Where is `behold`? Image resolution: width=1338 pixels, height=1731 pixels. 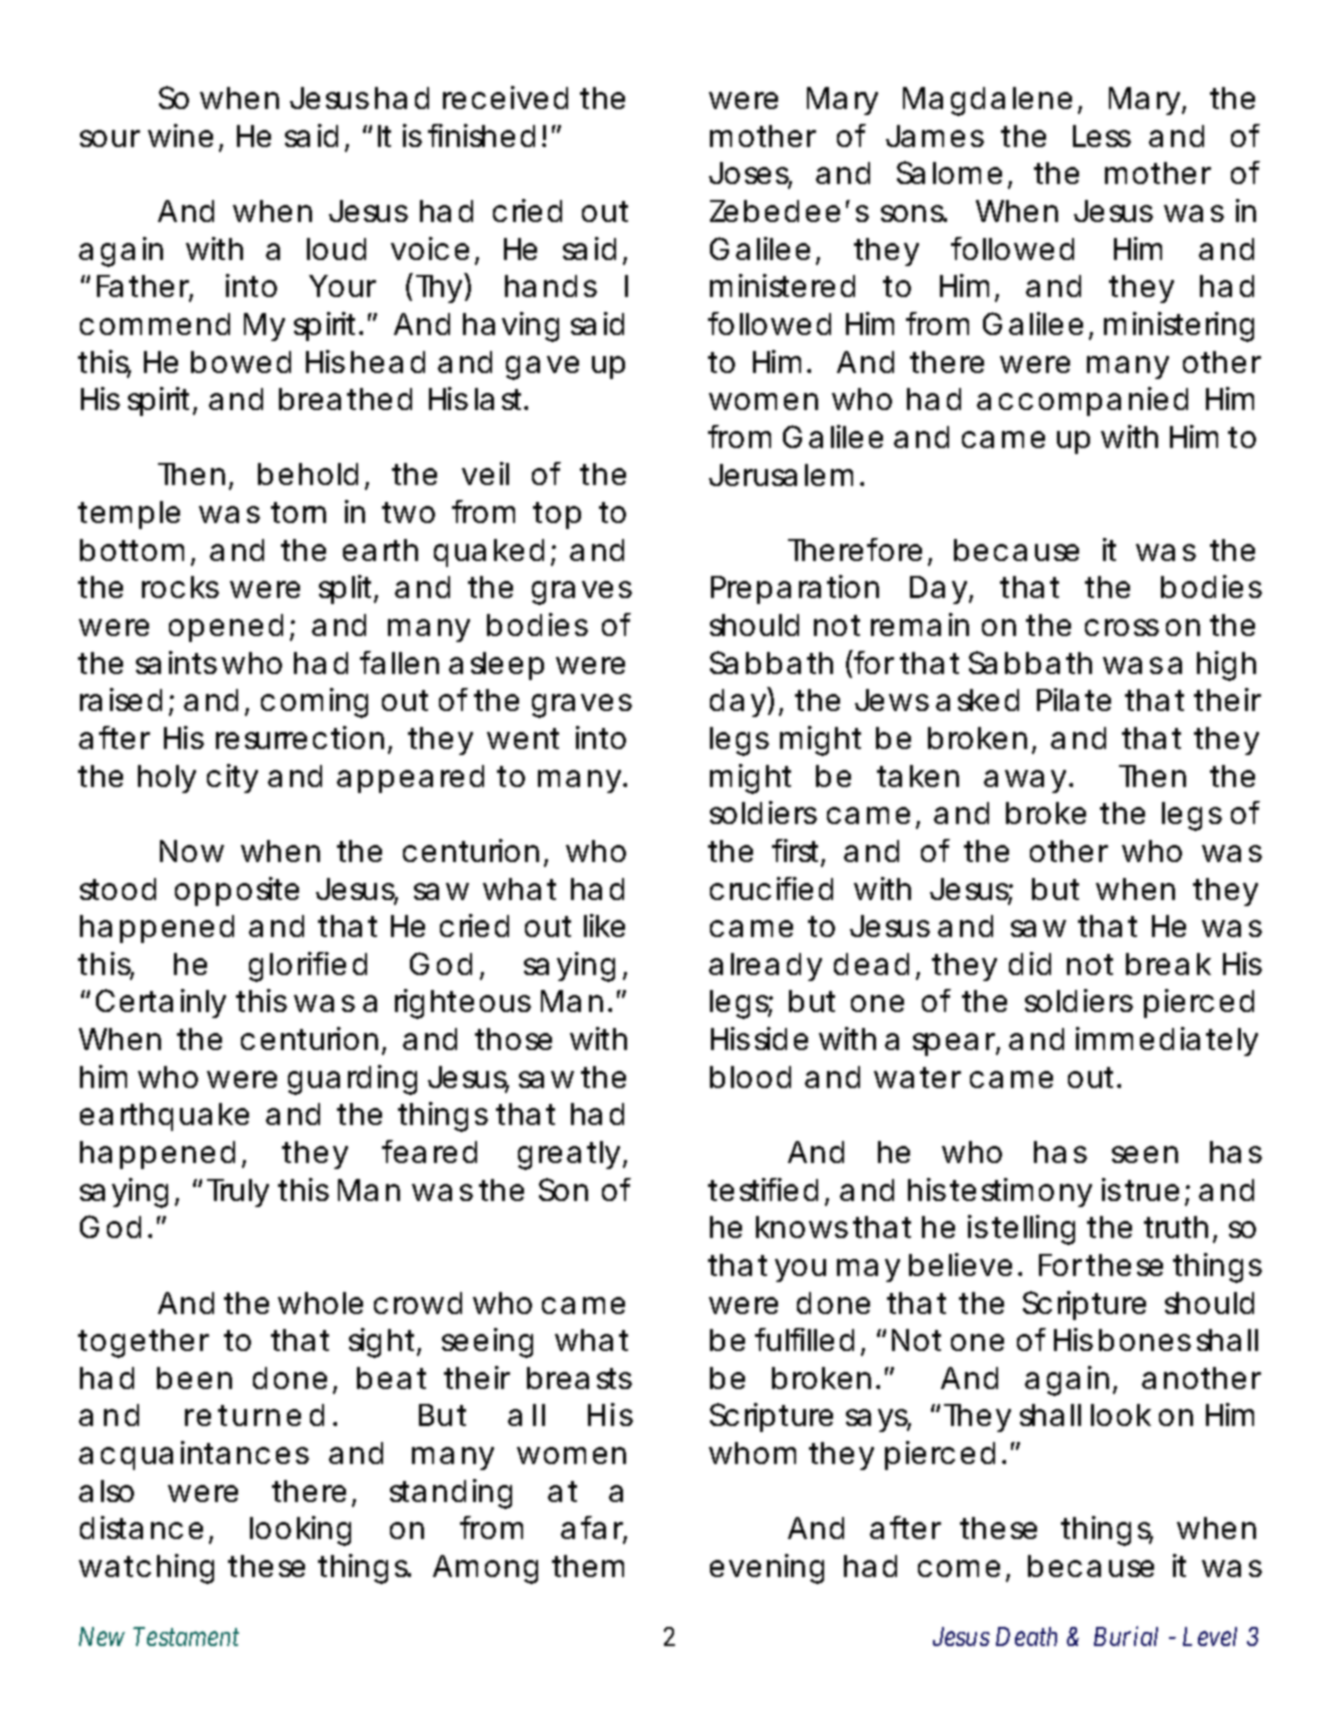
behold is located at coordinates (308, 474).
